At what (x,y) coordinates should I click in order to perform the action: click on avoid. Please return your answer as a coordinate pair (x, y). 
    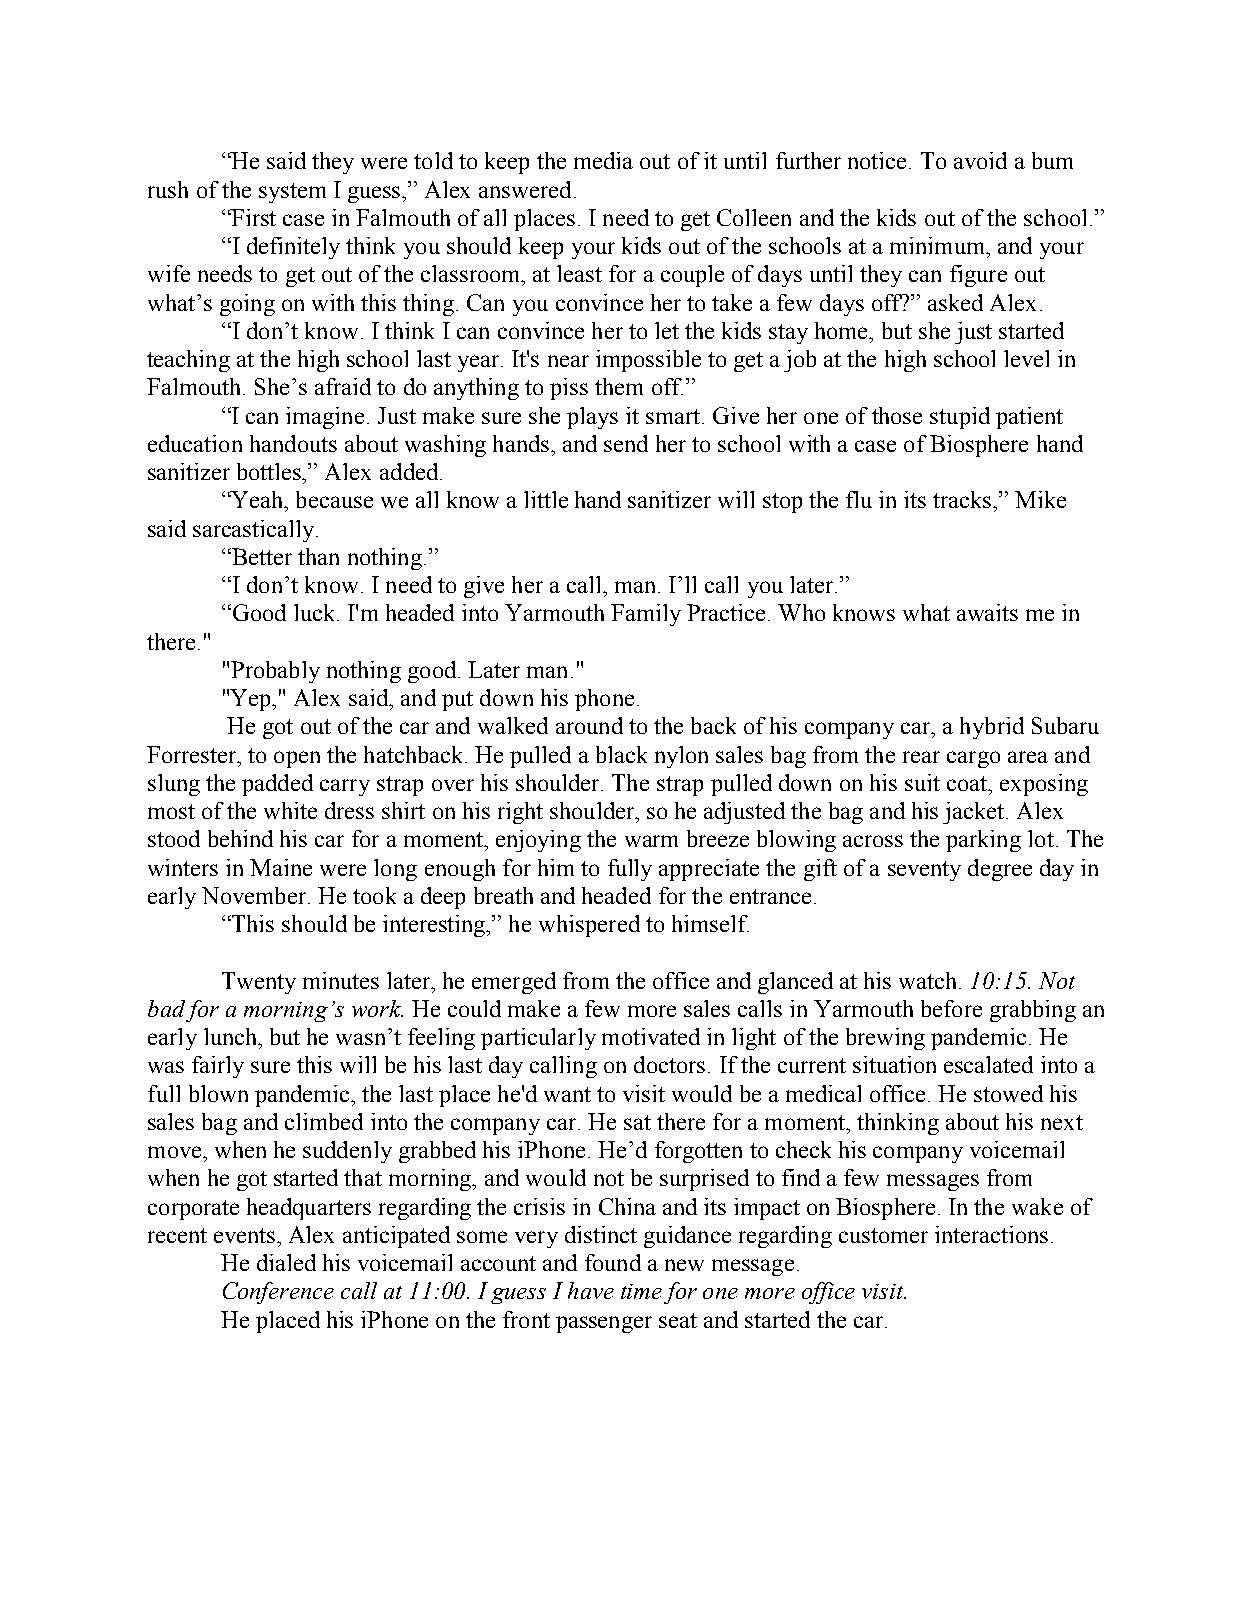
    Looking at the image, I should click on (980, 160).
